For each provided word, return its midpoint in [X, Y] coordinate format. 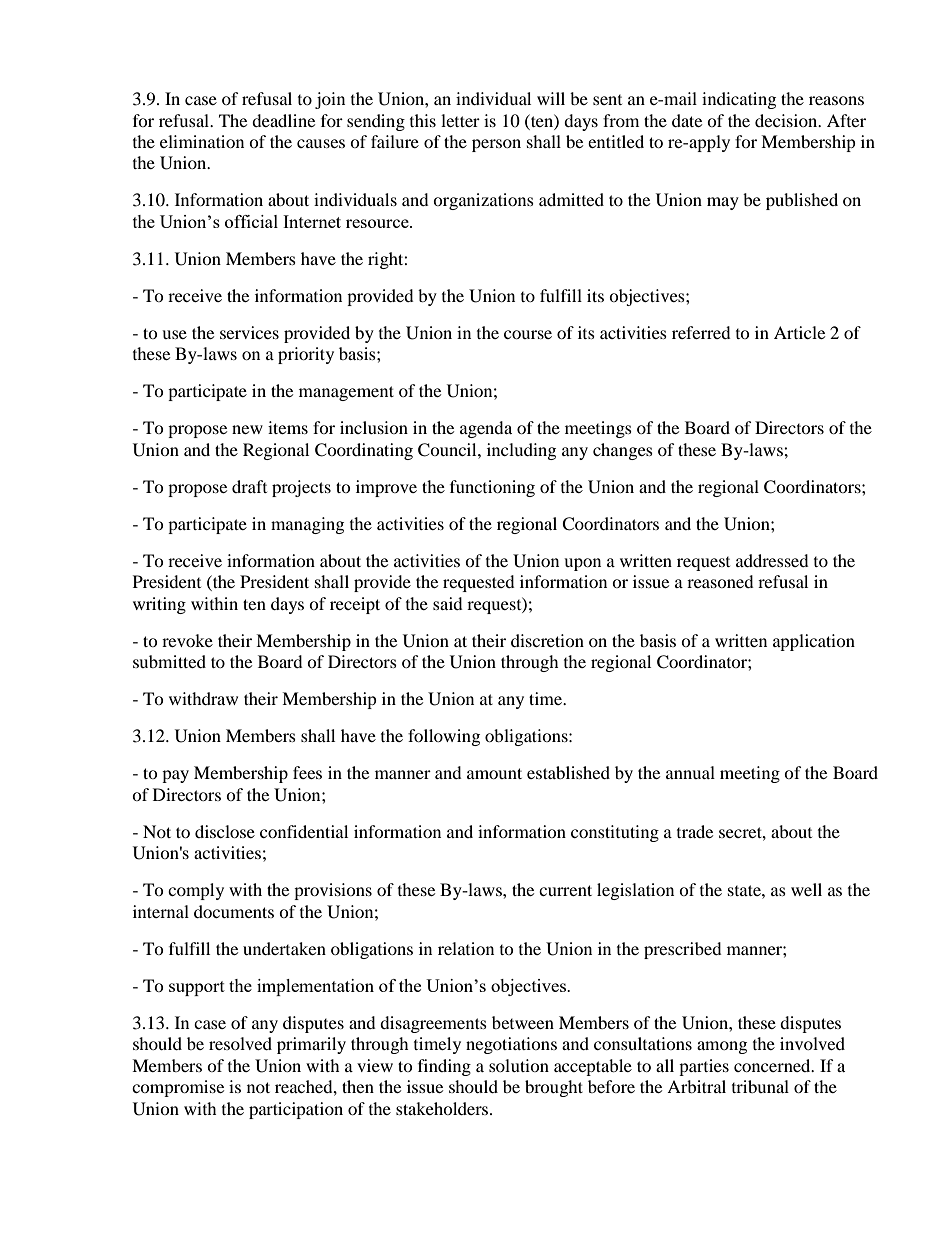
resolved [240, 1043]
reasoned [720, 581]
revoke [187, 640]
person [496, 145]
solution [519, 1065]
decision [787, 120]
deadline [283, 120]
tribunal [760, 1086]
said [448, 603]
